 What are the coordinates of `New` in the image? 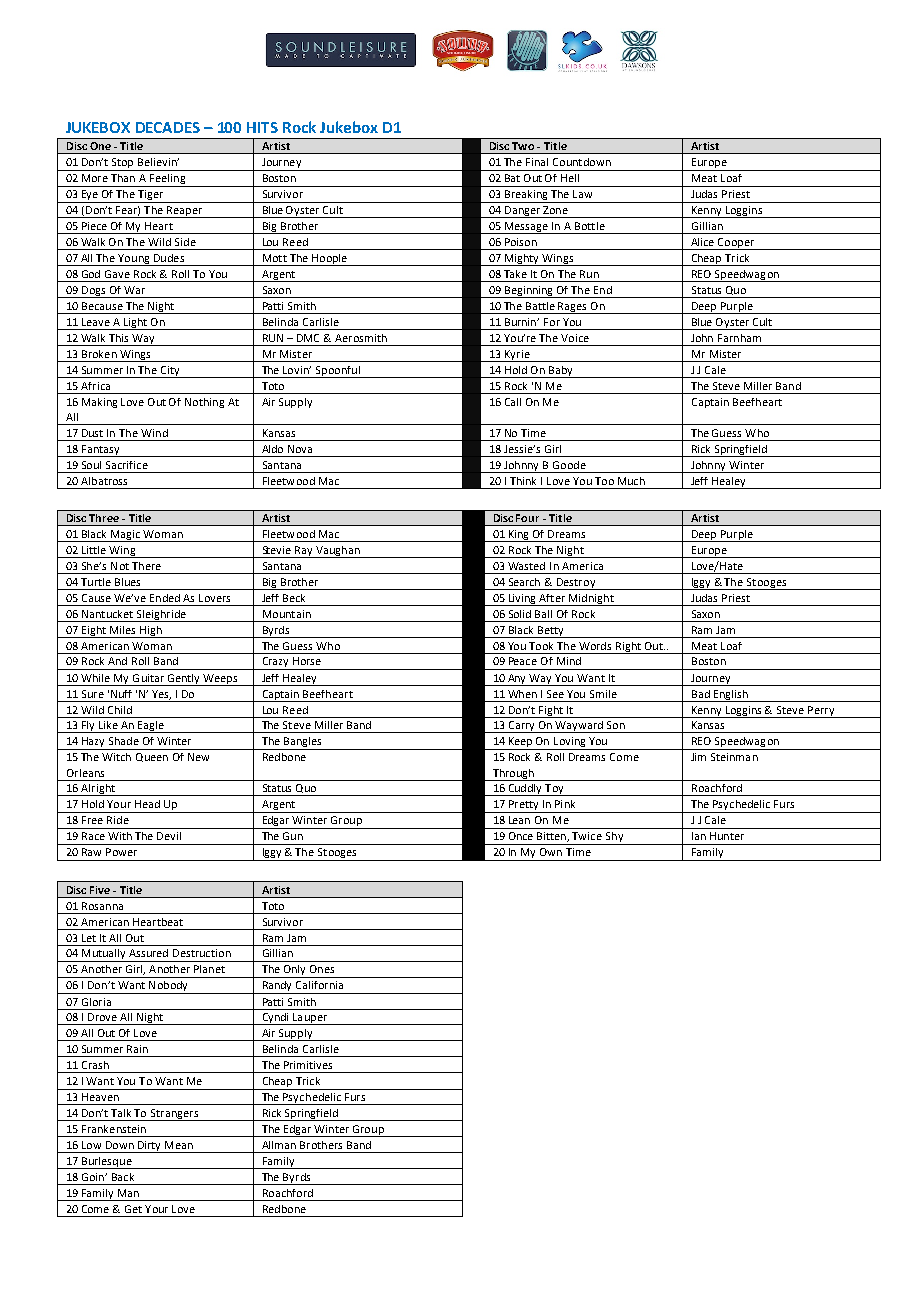 It's located at (198, 757).
